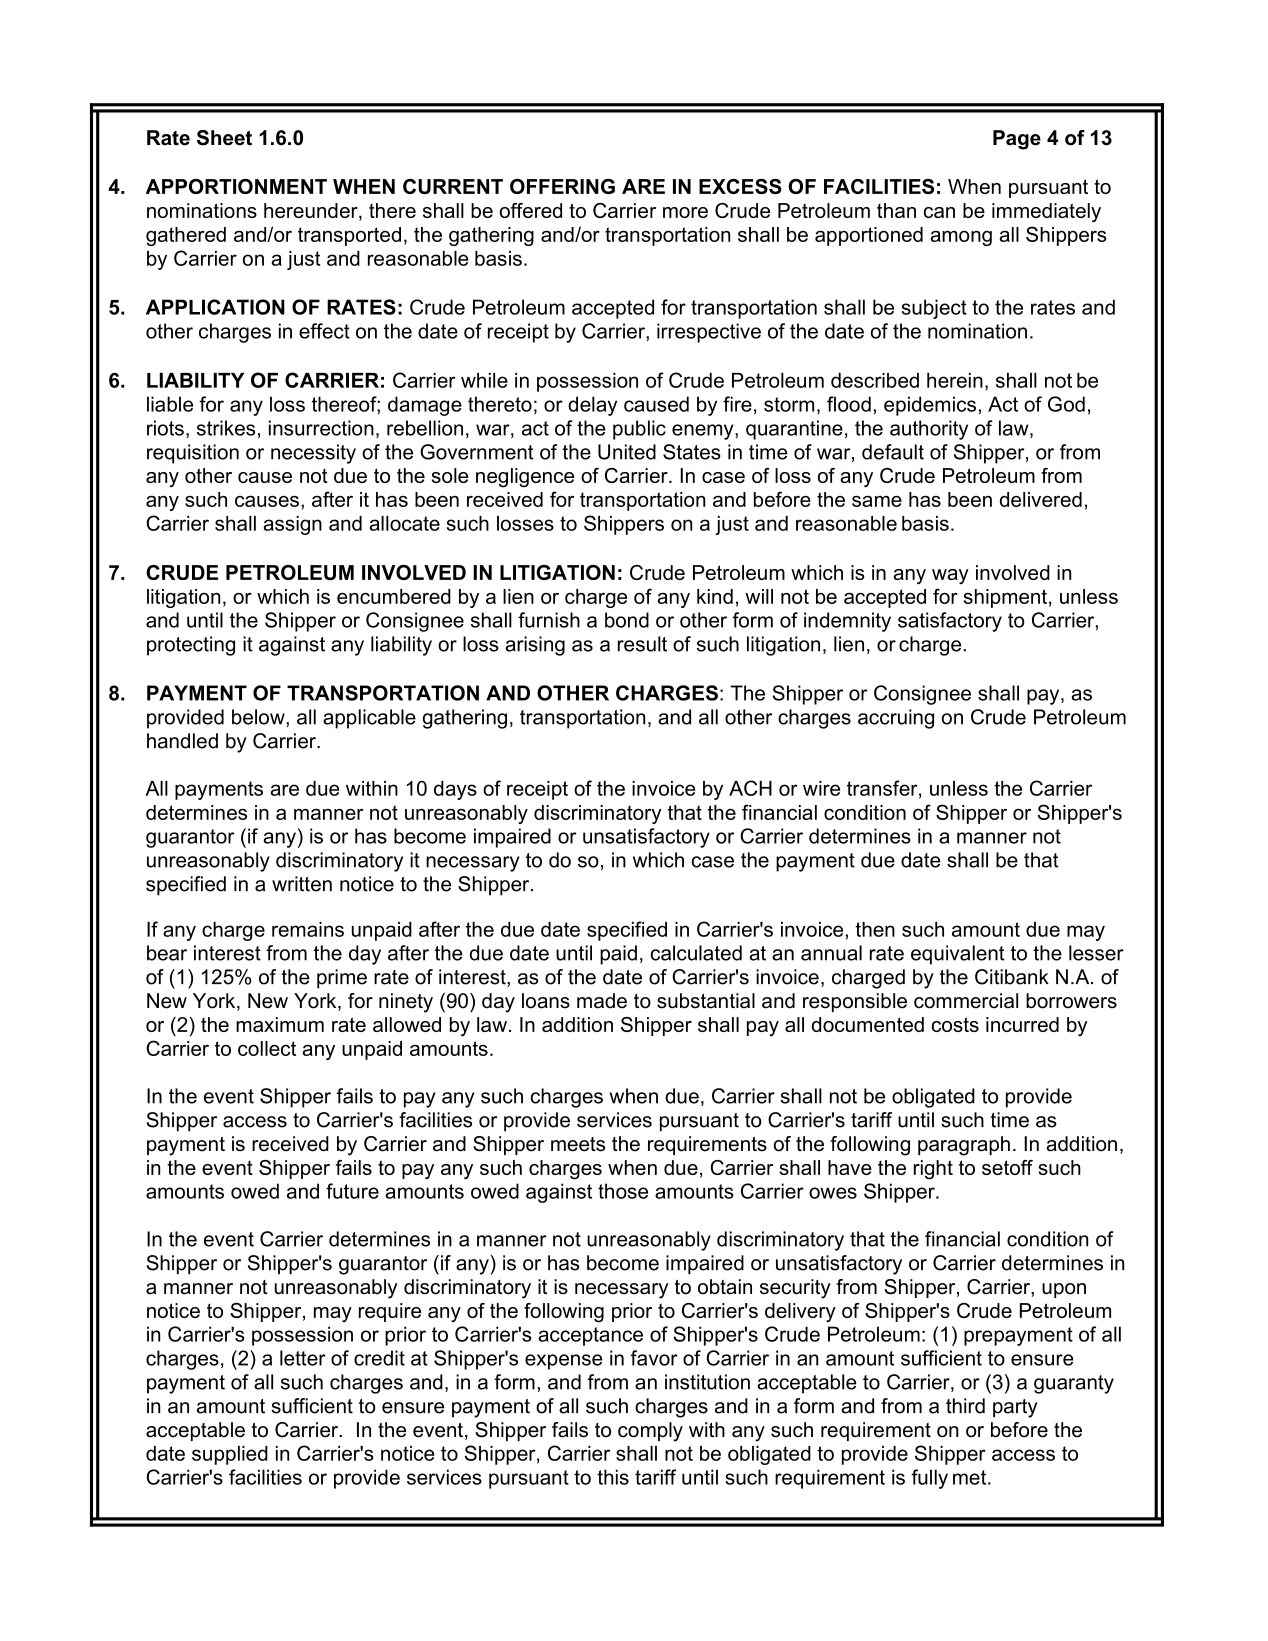 This document has height=1641, width=1268. I want to click on APPORTIONMENT, so click(236, 186).
